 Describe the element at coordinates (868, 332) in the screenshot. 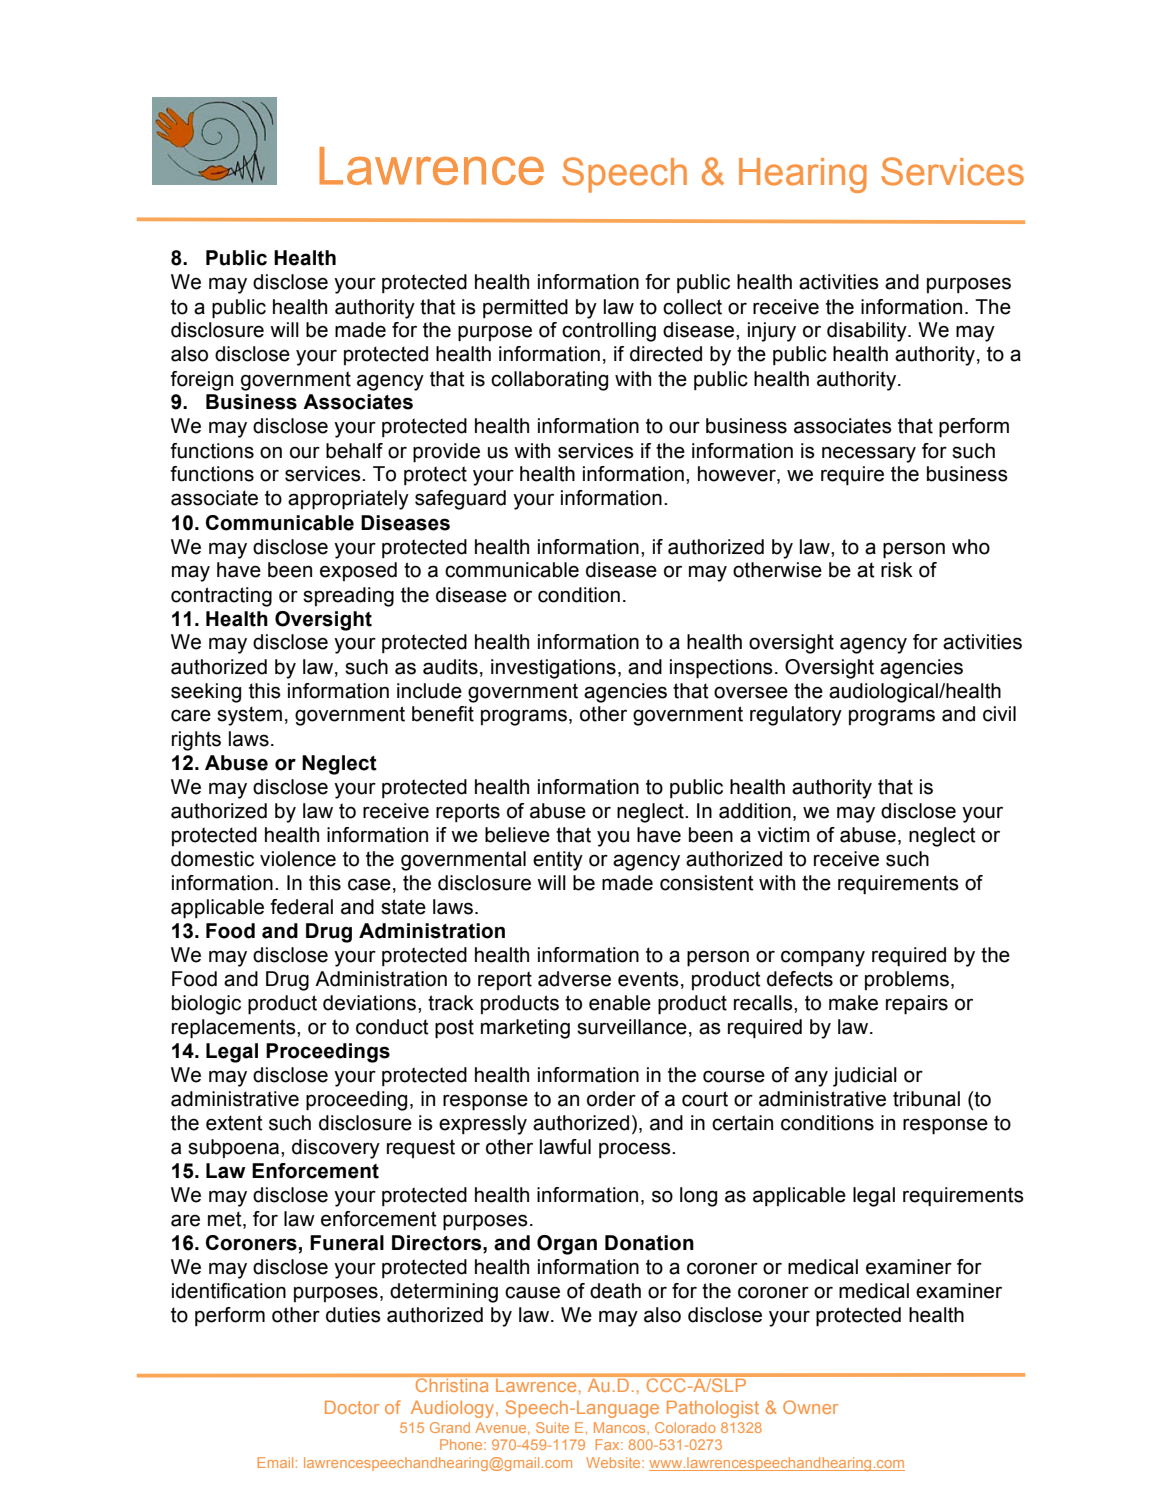

I see `disability` at that location.
